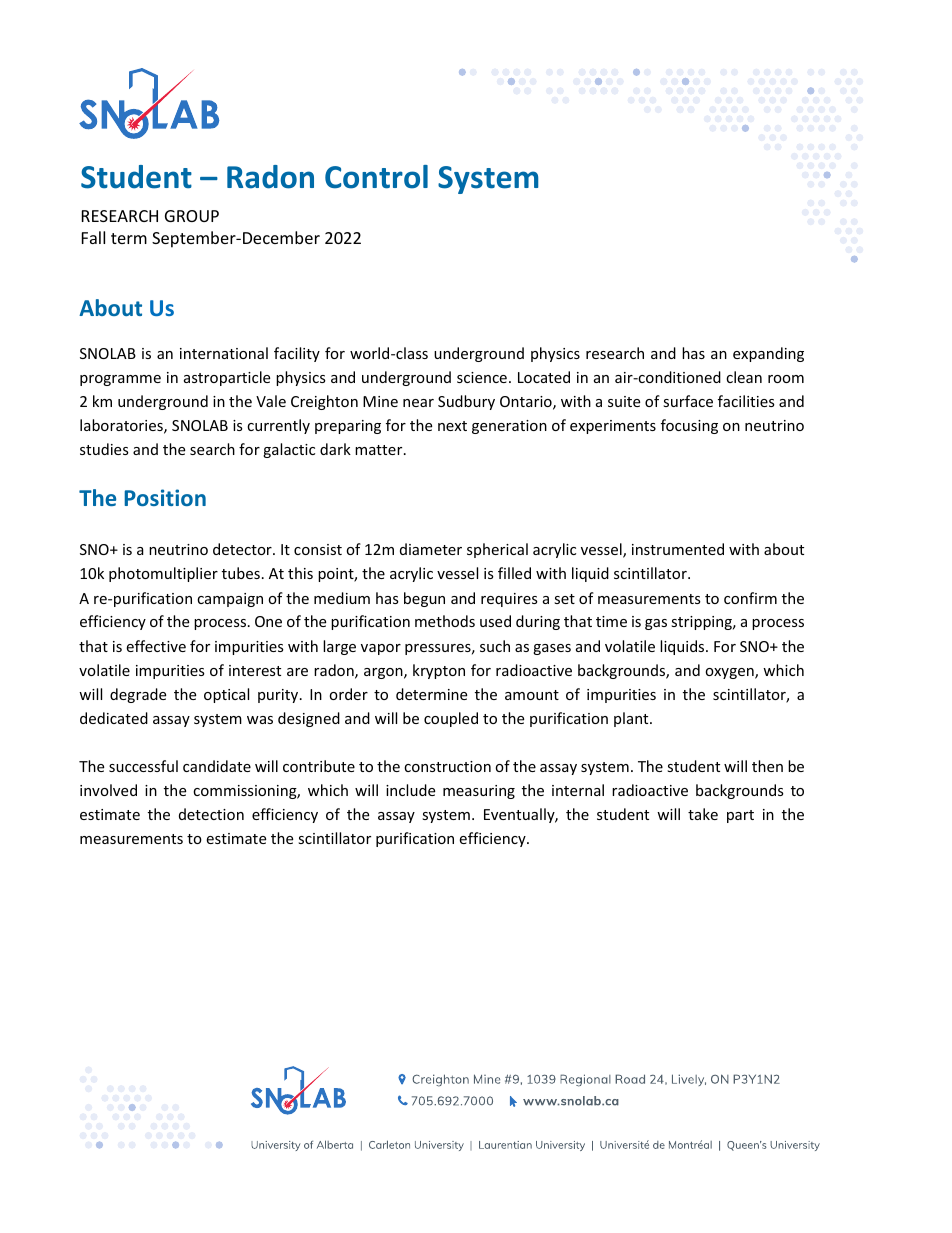 Image resolution: width=952 pixels, height=1233 pixels. Describe the element at coordinates (768, 354) in the screenshot. I see `expanding` at that location.
